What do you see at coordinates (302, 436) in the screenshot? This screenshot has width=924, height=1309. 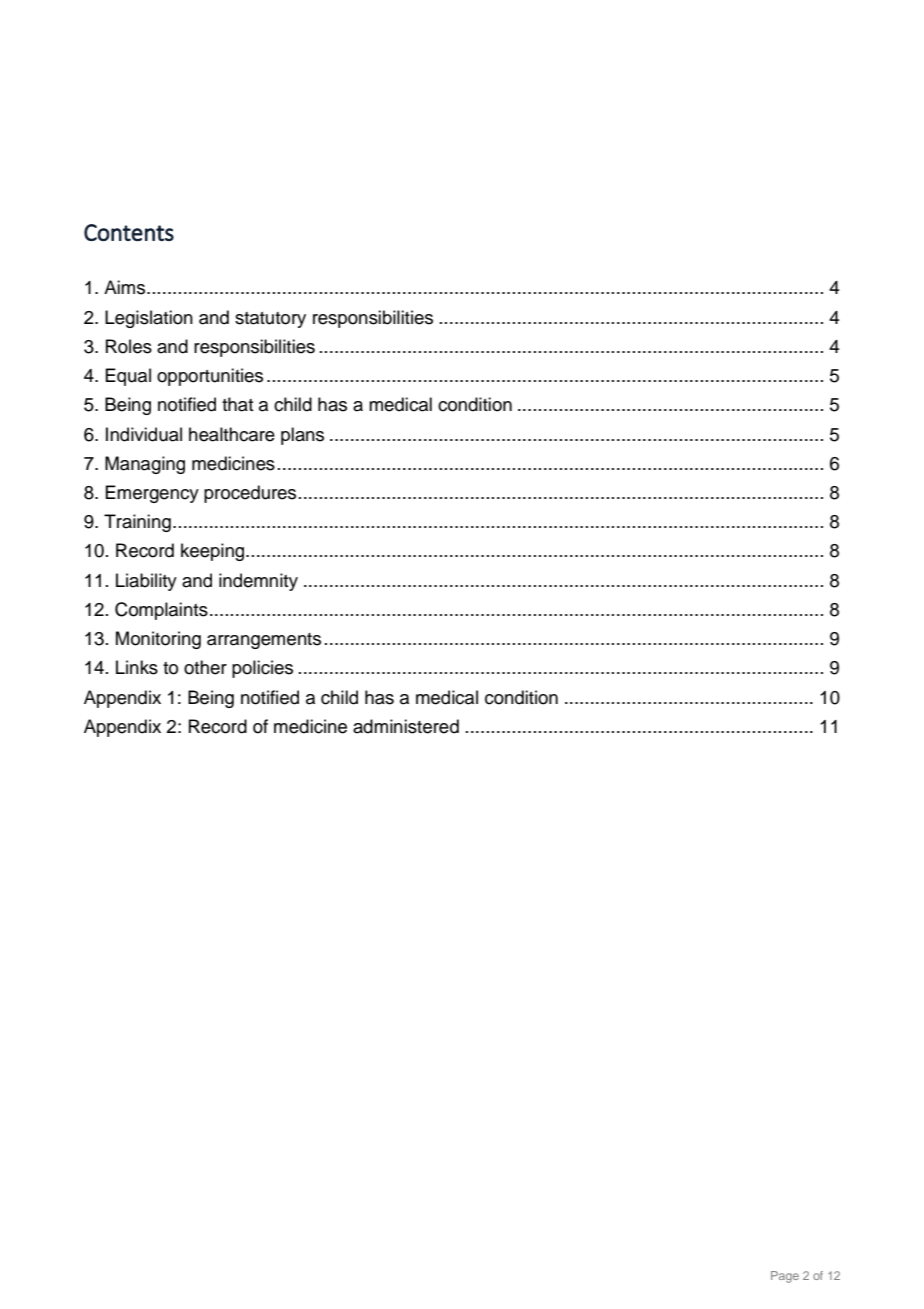 I see `plans` at bounding box center [302, 436].
